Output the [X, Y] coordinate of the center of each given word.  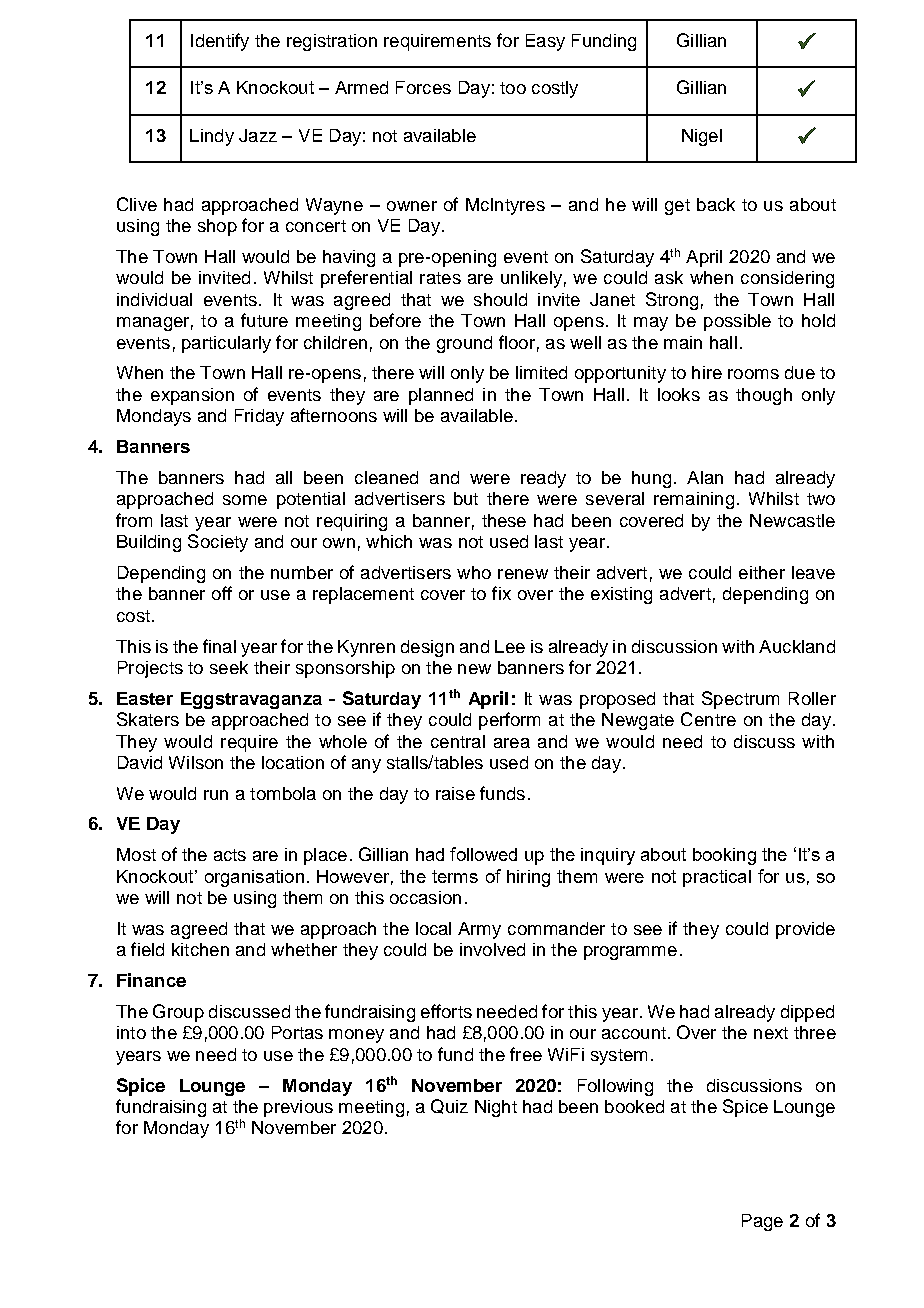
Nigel [702, 137]
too [513, 88]
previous [298, 1108]
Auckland [797, 646]
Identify [220, 42]
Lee [510, 646]
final [219, 646]
